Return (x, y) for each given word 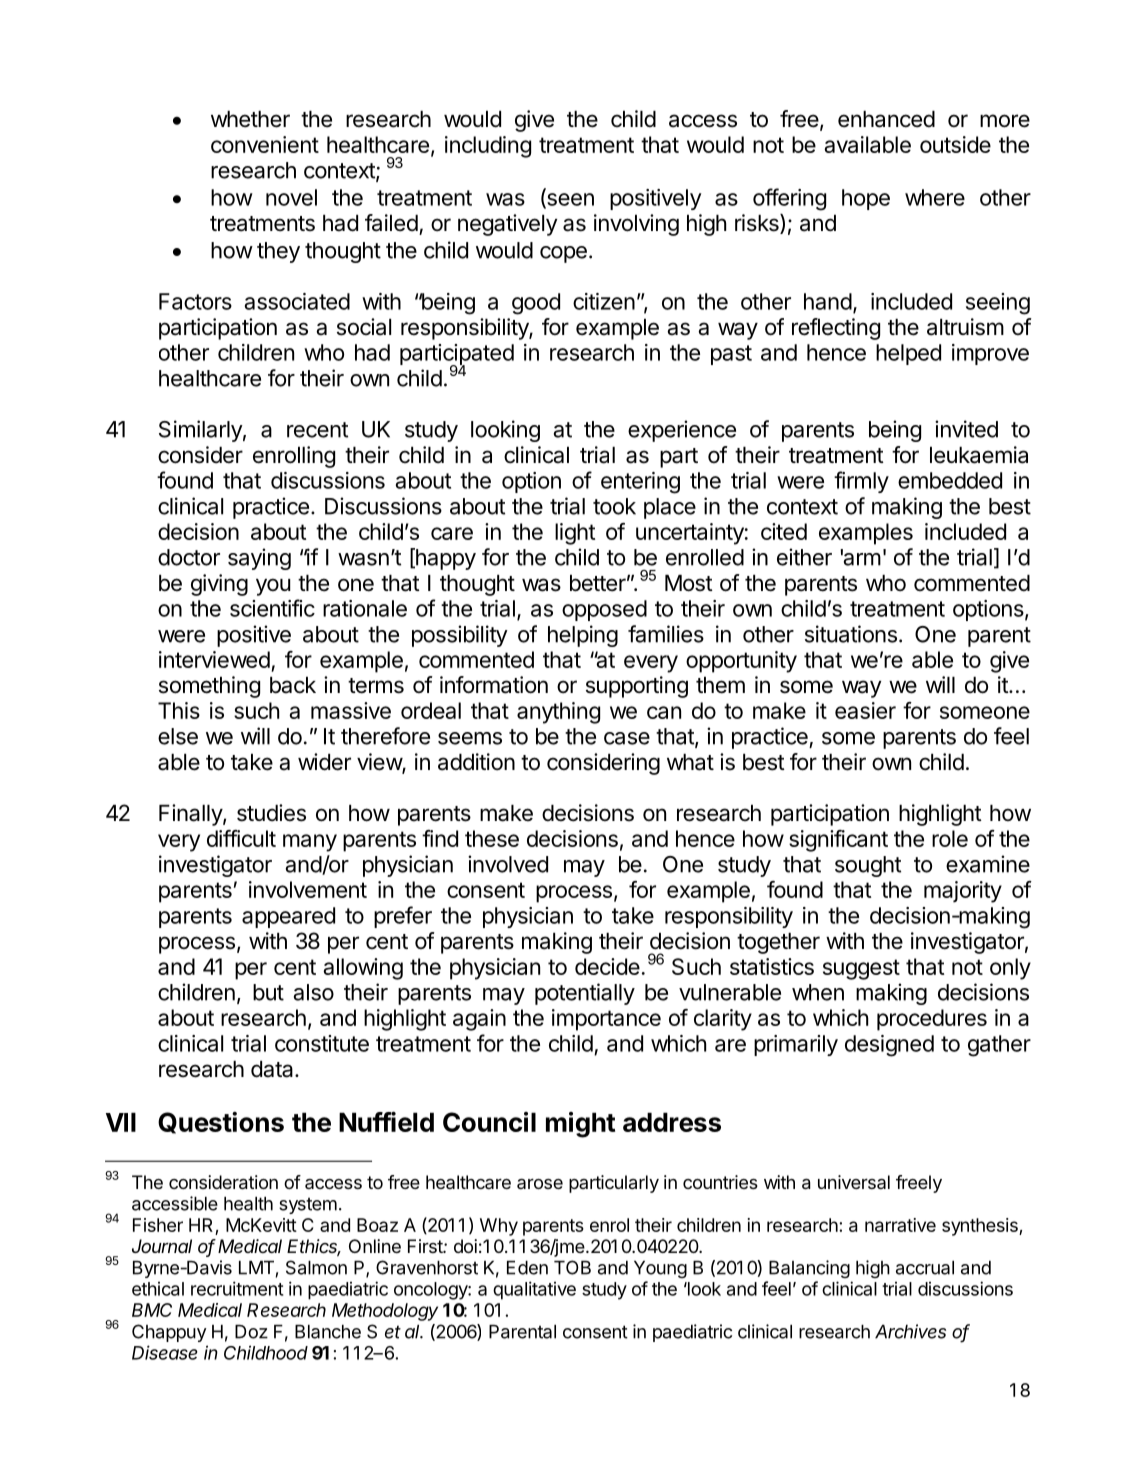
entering (640, 483)
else (178, 736)
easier (865, 710)
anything (558, 713)
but (268, 992)
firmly (861, 482)
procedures (932, 1020)
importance (606, 1020)
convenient (265, 144)
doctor (189, 557)
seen (569, 200)
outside (955, 144)
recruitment (237, 1288)
